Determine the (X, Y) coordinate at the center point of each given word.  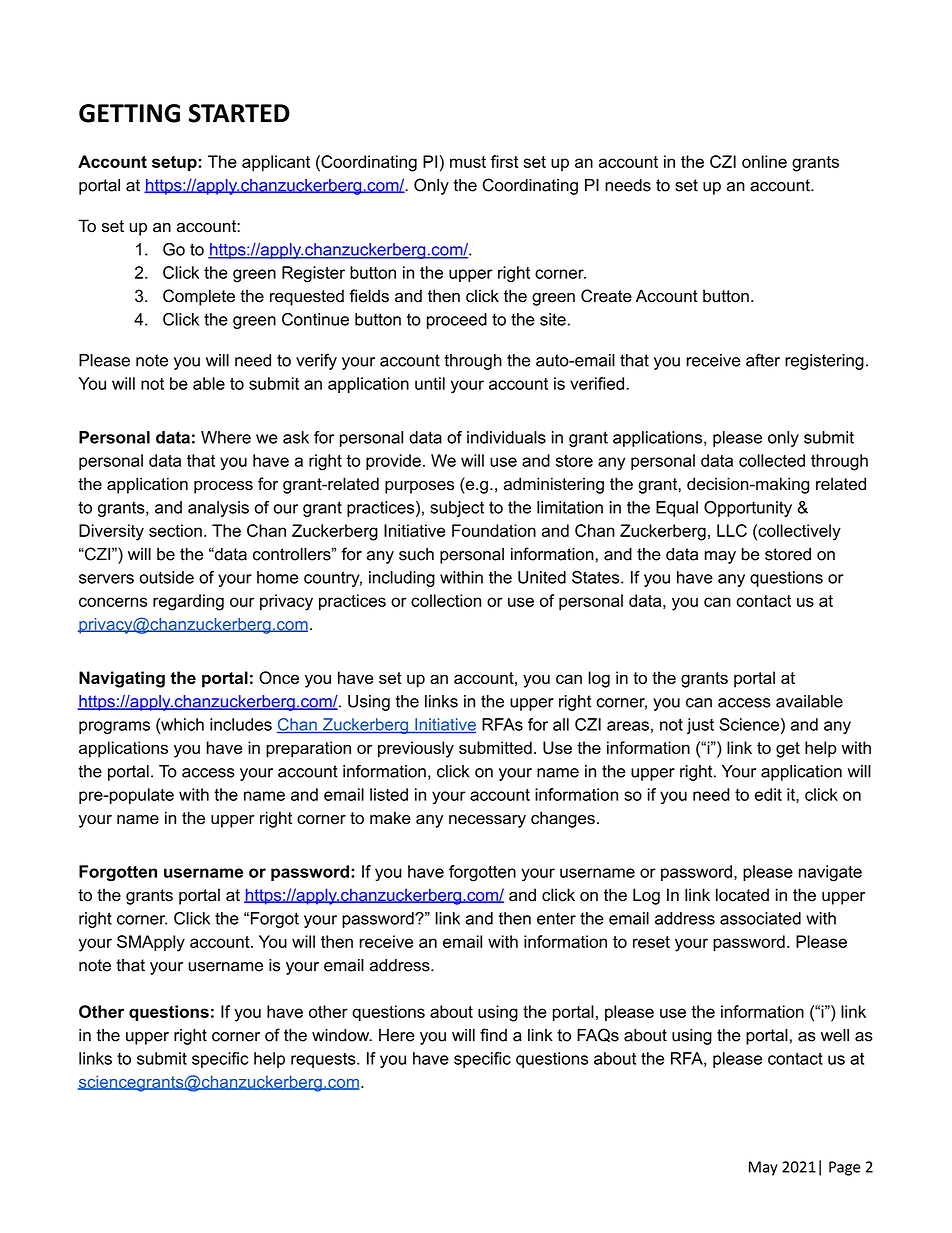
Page (845, 1168)
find (493, 1035)
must (468, 162)
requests (324, 1060)
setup (175, 163)
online (764, 161)
